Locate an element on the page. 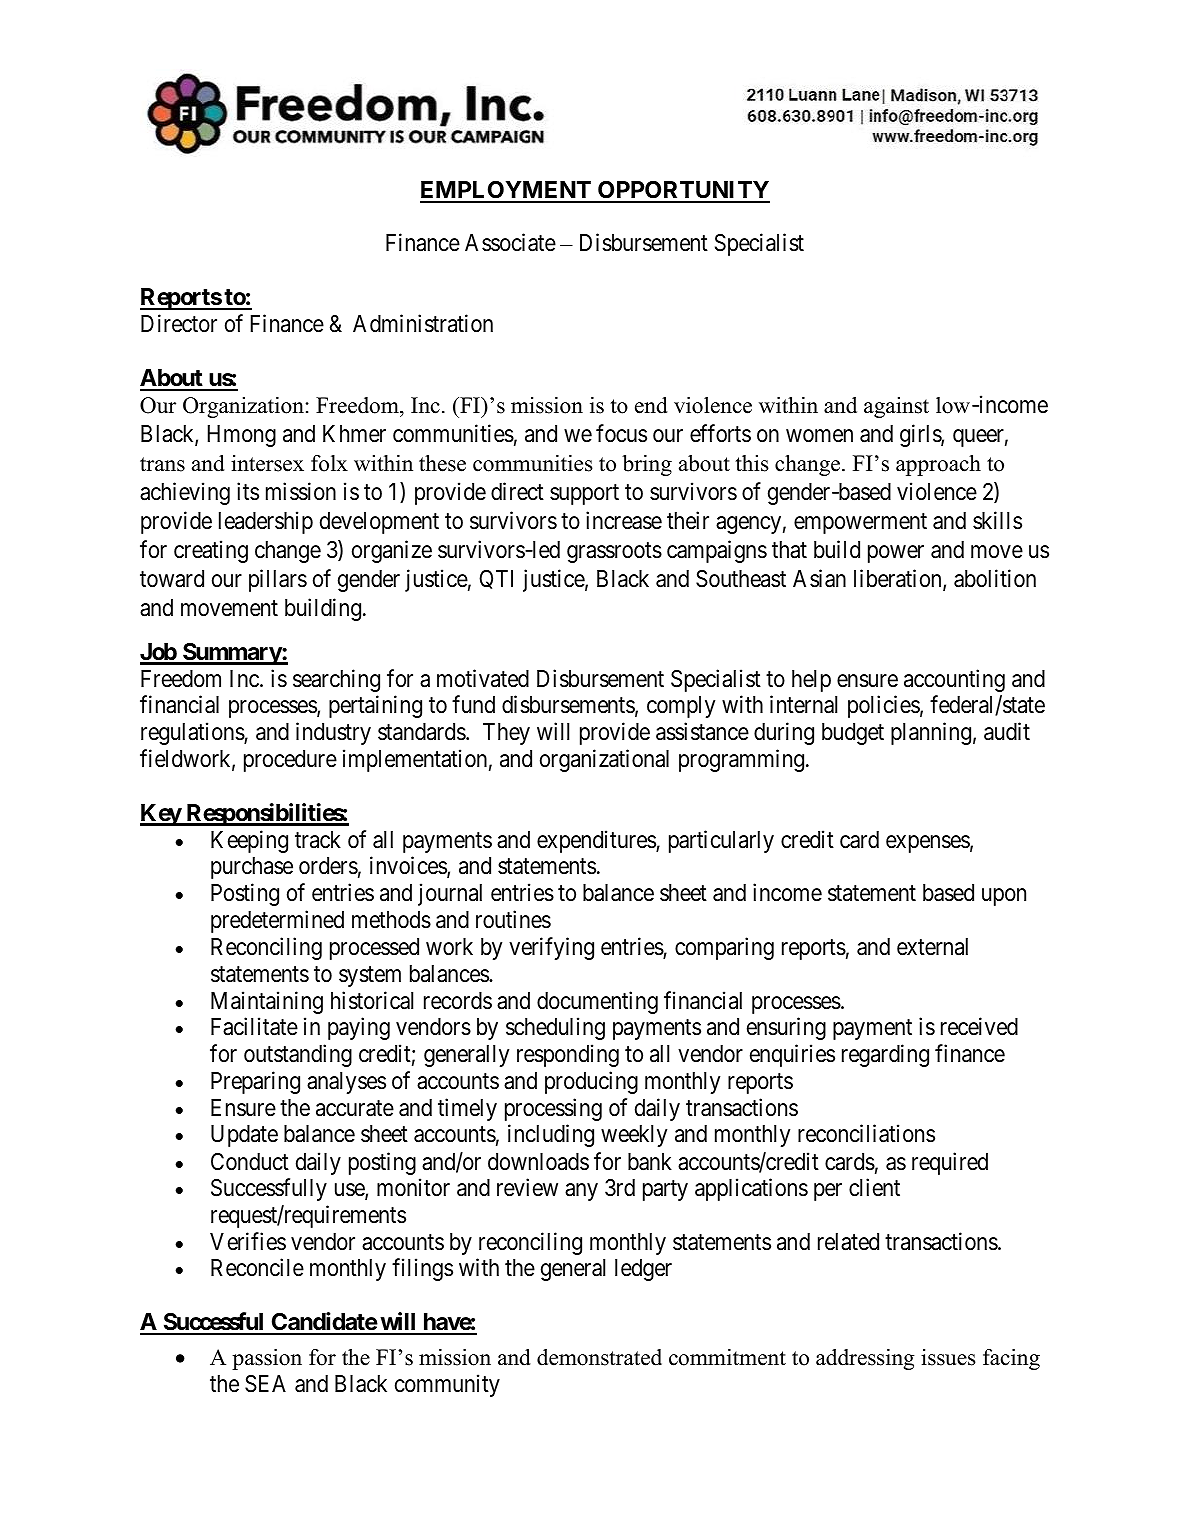 The height and width of the image is (1539, 1189). Administration is located at coordinates (423, 323).
